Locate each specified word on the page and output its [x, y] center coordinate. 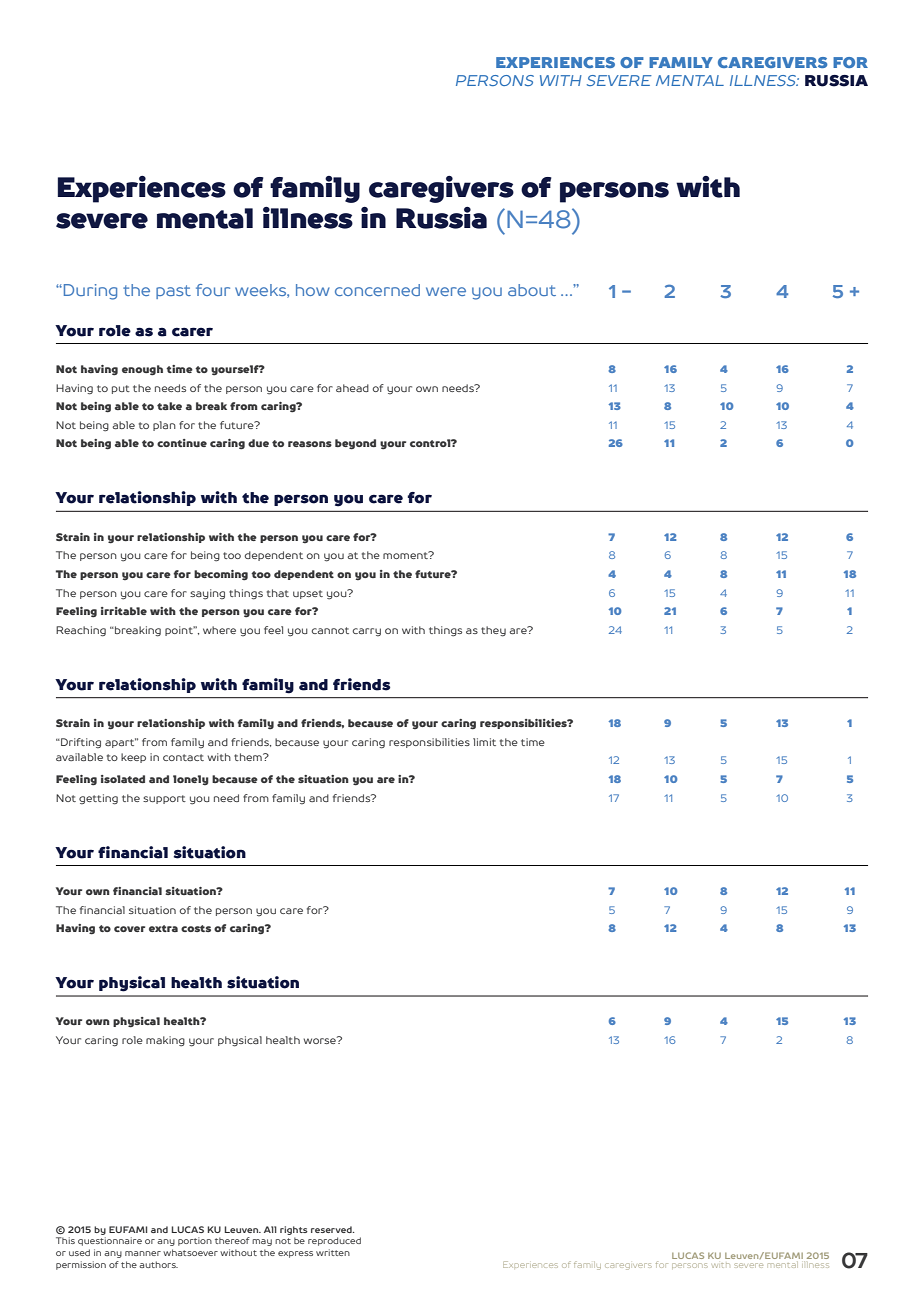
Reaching [81, 631]
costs [196, 928]
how [313, 290]
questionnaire [110, 1241]
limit [484, 742]
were [446, 291]
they [493, 631]
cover [129, 929]
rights [294, 1230]
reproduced [334, 1241]
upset [308, 594]
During [90, 292]
